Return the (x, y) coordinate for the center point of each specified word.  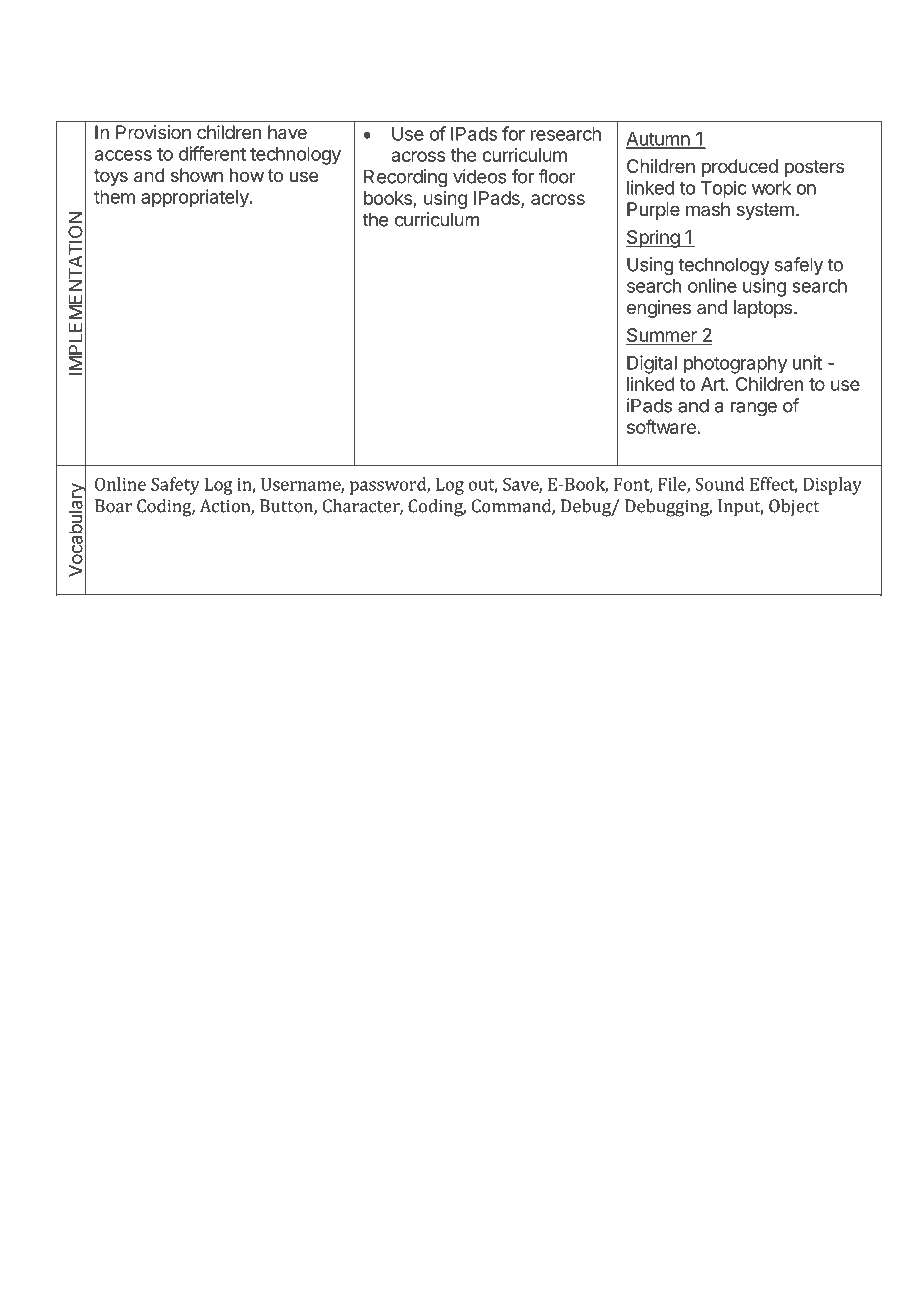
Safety (175, 486)
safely (799, 266)
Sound (720, 484)
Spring (653, 239)
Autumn (658, 140)
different (212, 153)
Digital (652, 364)
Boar (113, 506)
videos (479, 176)
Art (713, 384)
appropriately (196, 198)
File (673, 485)
